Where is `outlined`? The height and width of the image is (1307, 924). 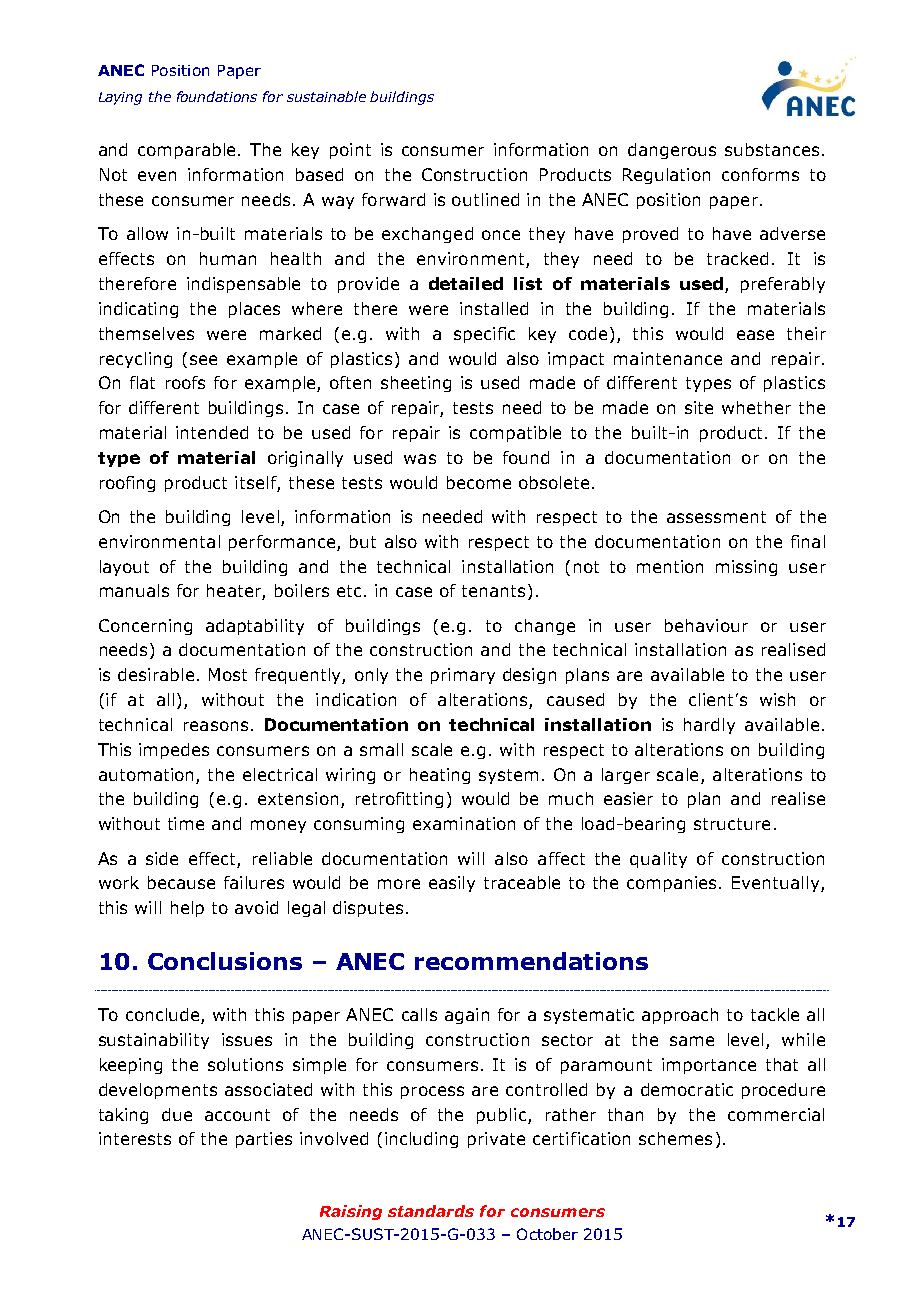
outlined is located at coordinates (485, 199).
